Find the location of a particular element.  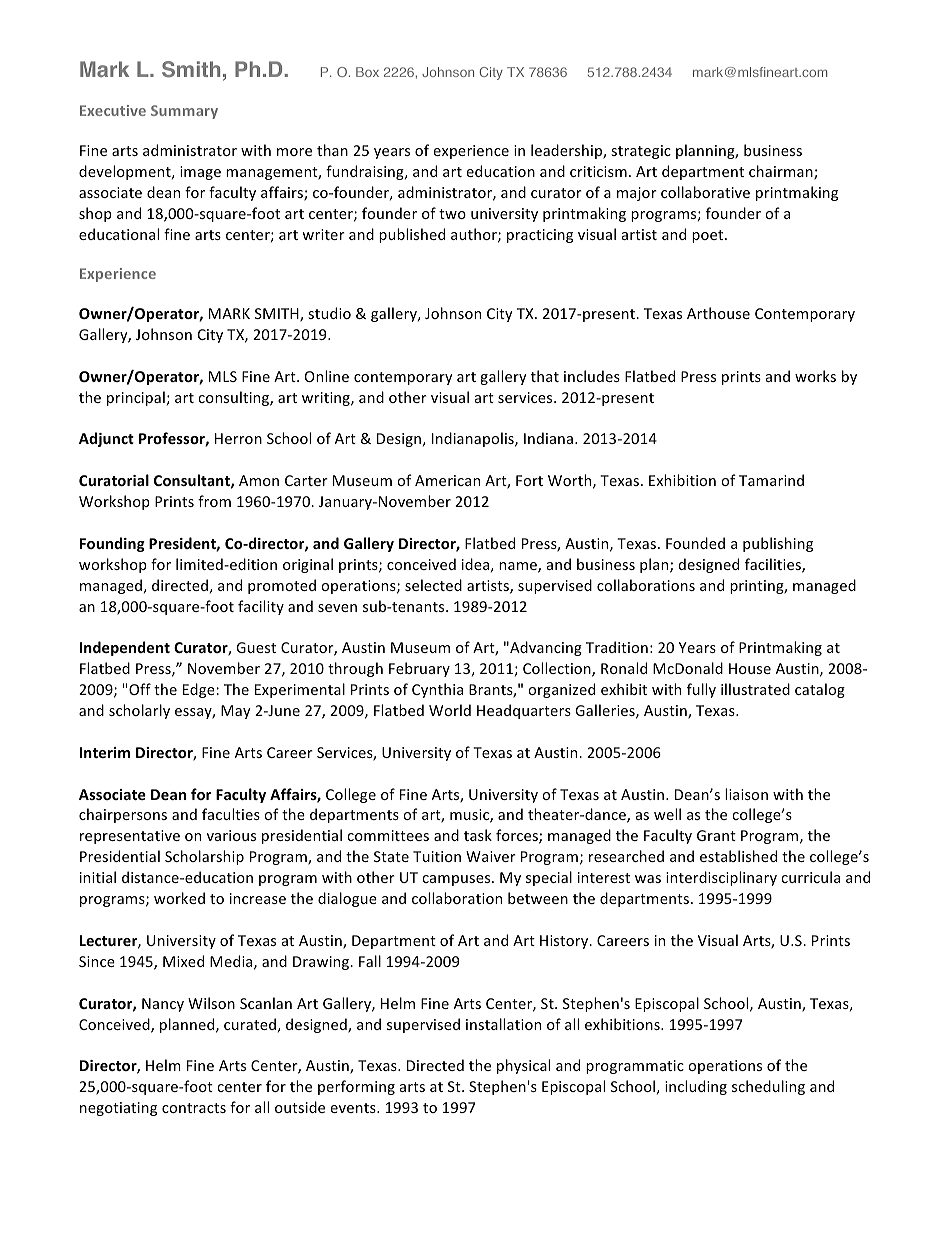

from is located at coordinates (214, 501).
